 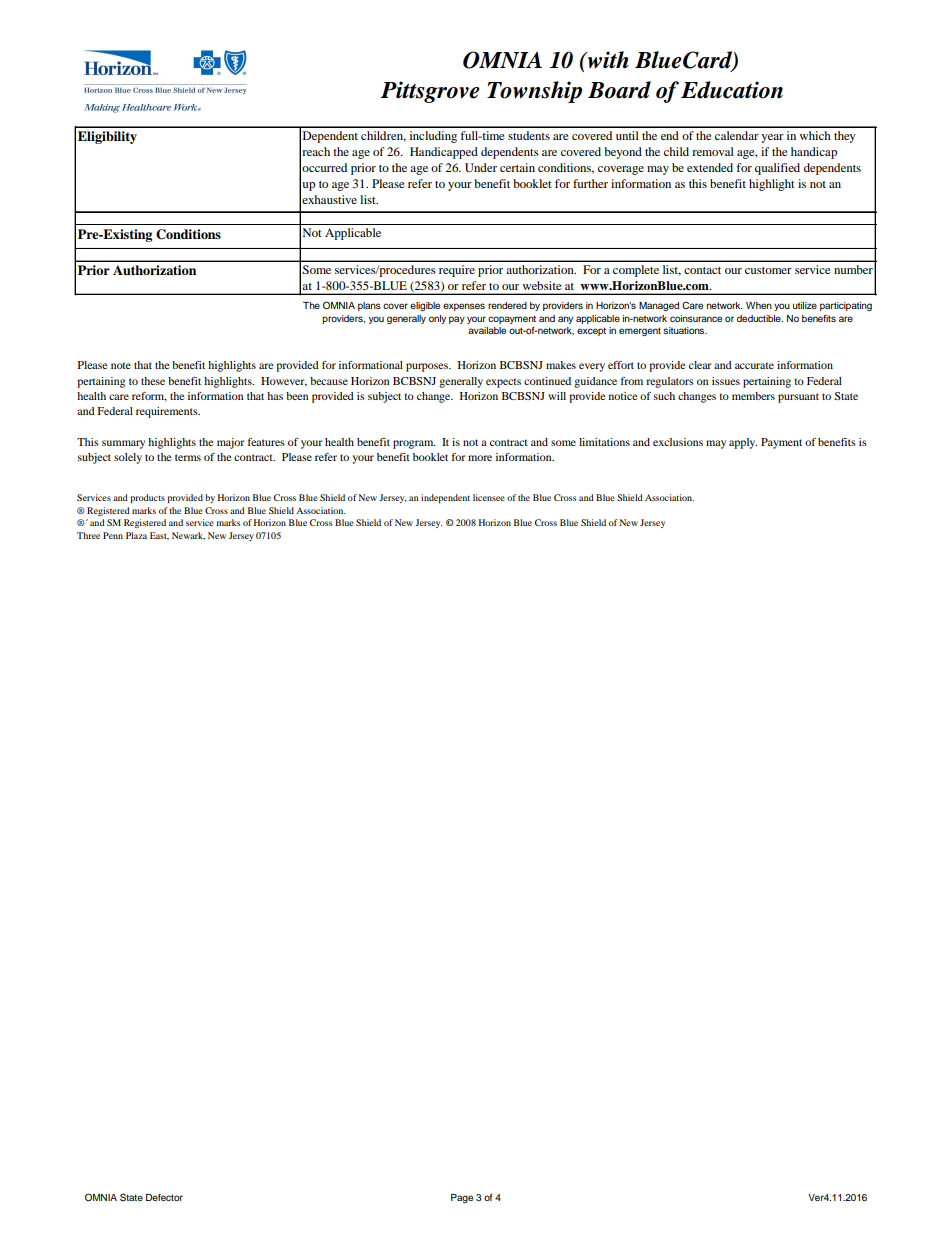 I want to click on purposes, so click(x=428, y=367).
